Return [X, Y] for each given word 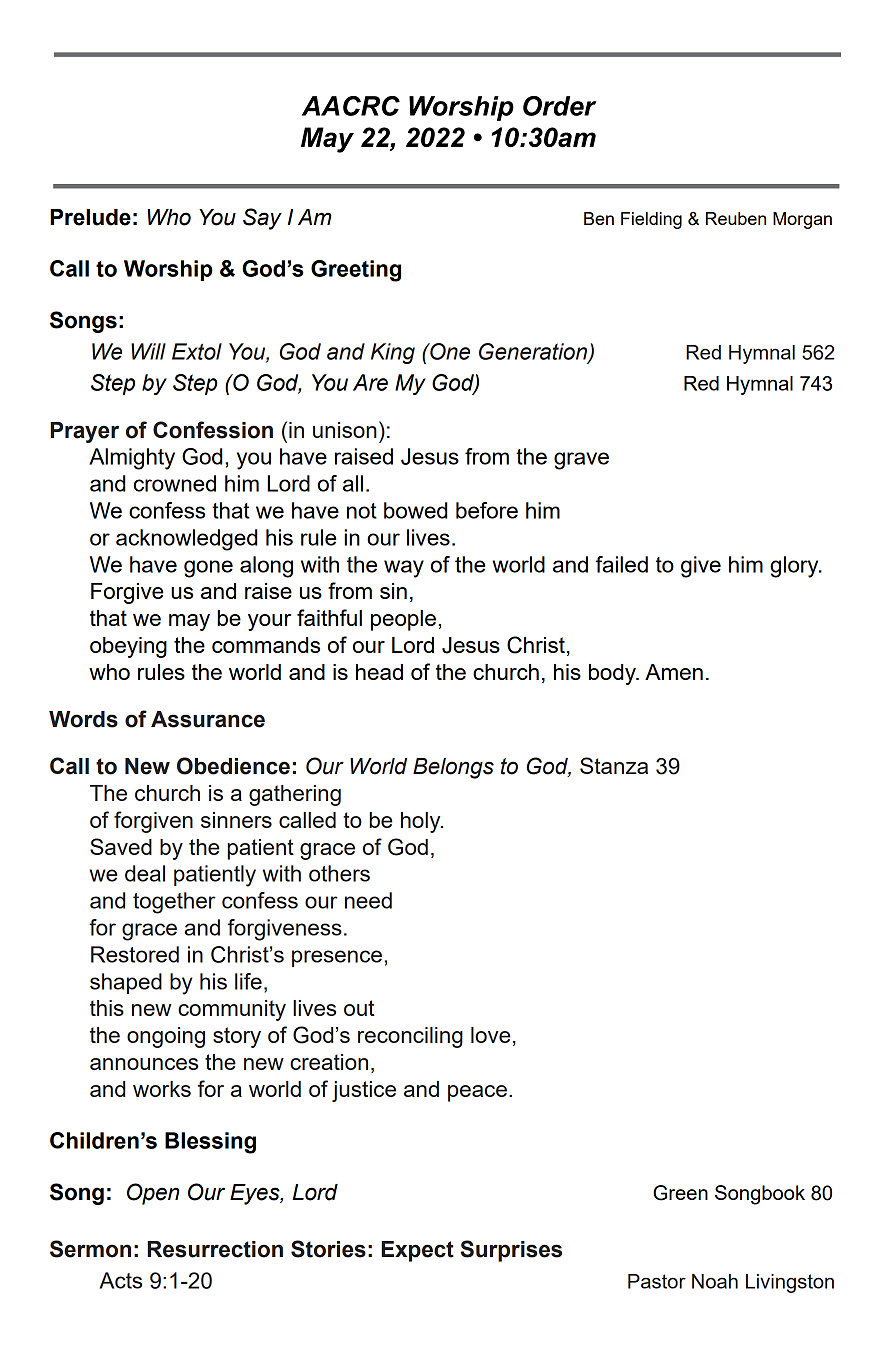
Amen [674, 672]
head [379, 672]
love [490, 1035]
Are [370, 382]
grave [581, 461]
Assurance [208, 719]
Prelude [90, 217]
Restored [135, 954]
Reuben [736, 218]
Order [559, 106]
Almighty [132, 459]
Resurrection [215, 1249]
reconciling [410, 1037]
